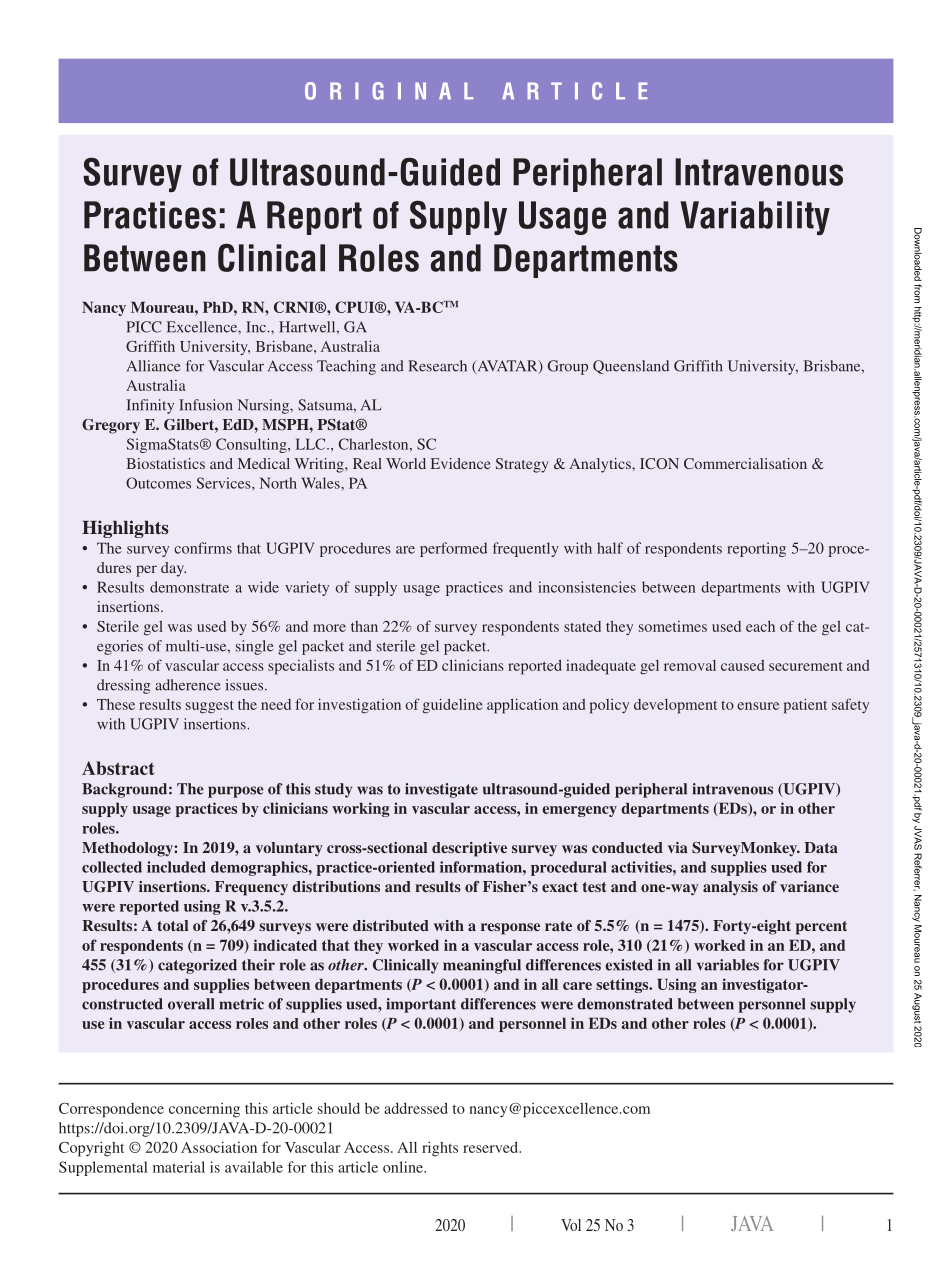 This image has width=952, height=1275. Describe the element at coordinates (188, 685) in the image. I see `adherence` at that location.
